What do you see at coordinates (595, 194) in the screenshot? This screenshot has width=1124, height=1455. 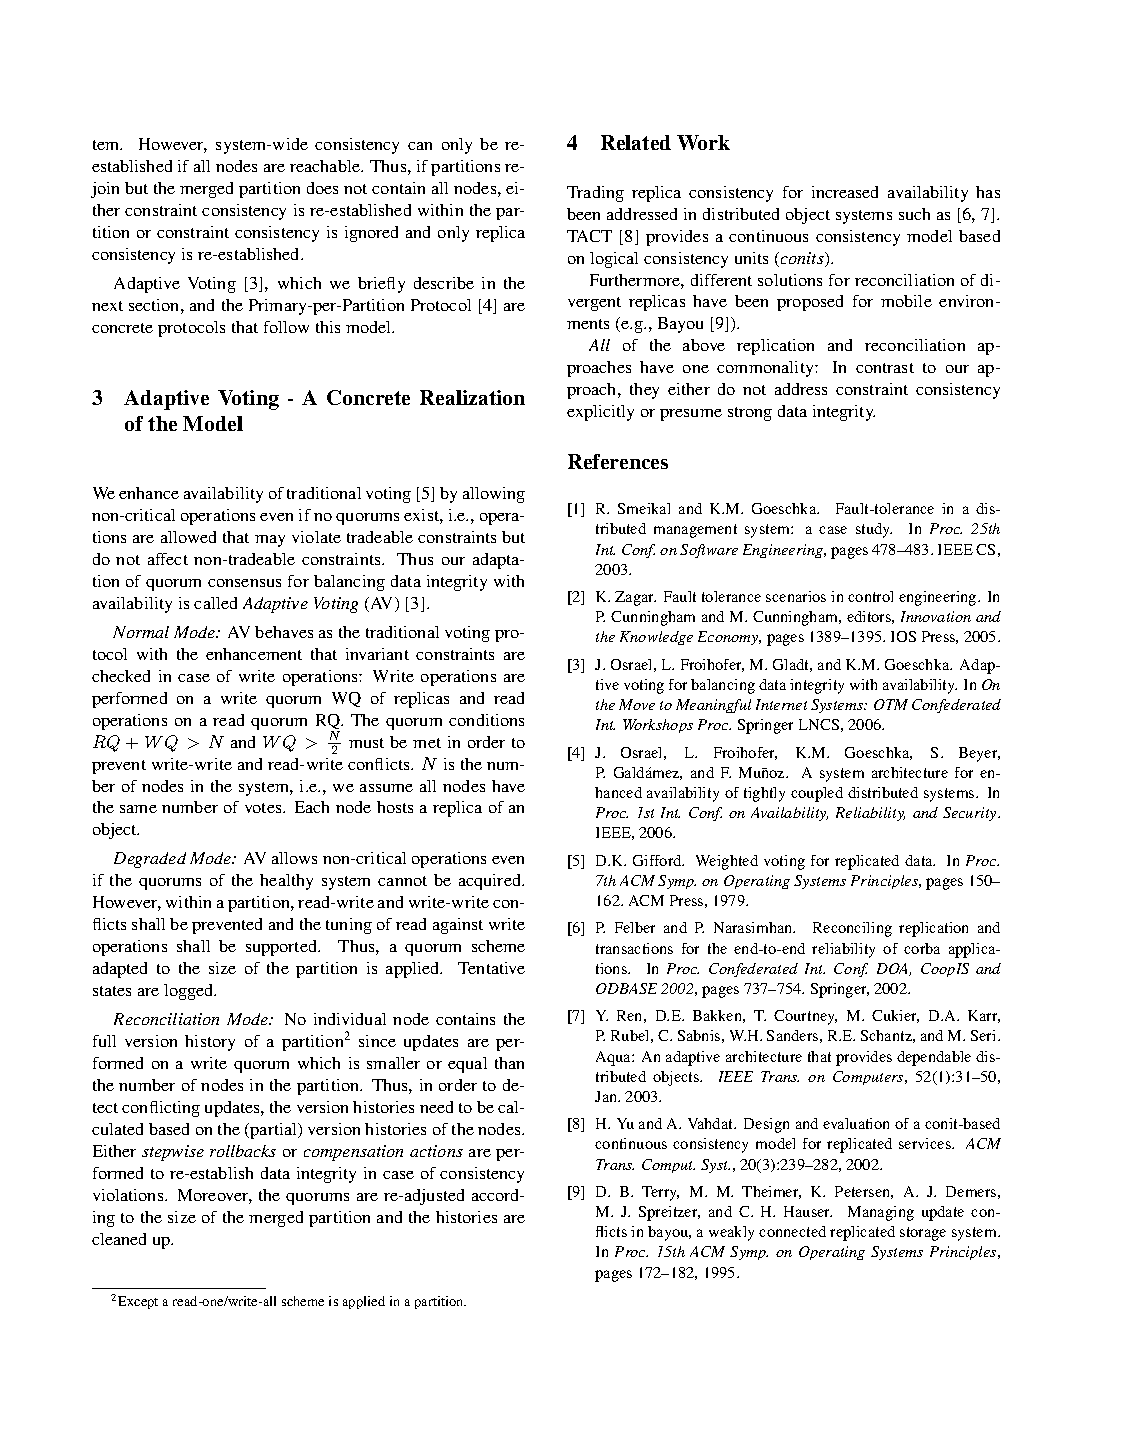 I see `Trading` at bounding box center [595, 194].
